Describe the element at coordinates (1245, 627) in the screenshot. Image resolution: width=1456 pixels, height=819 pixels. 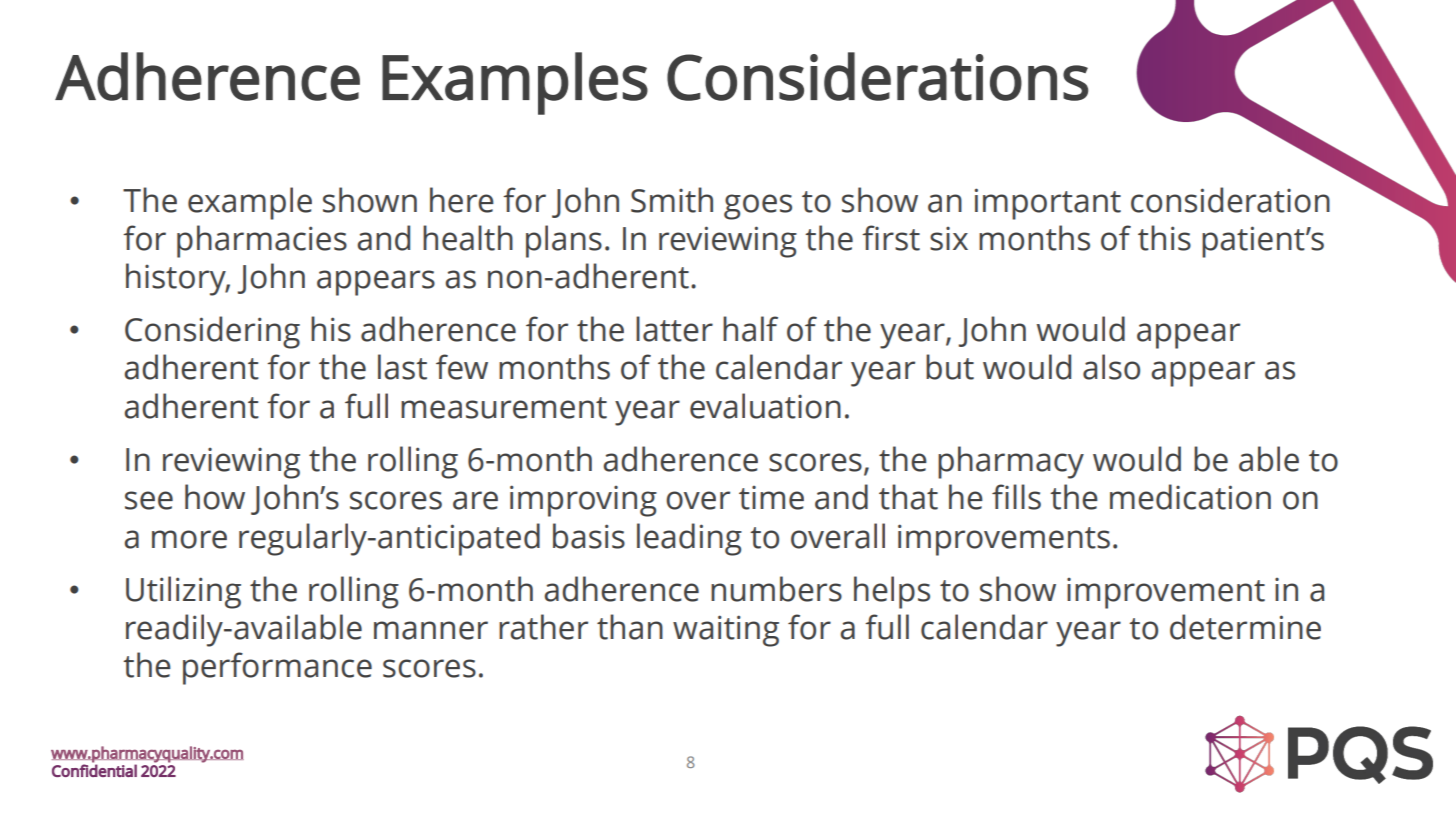
I see `determine` at that location.
